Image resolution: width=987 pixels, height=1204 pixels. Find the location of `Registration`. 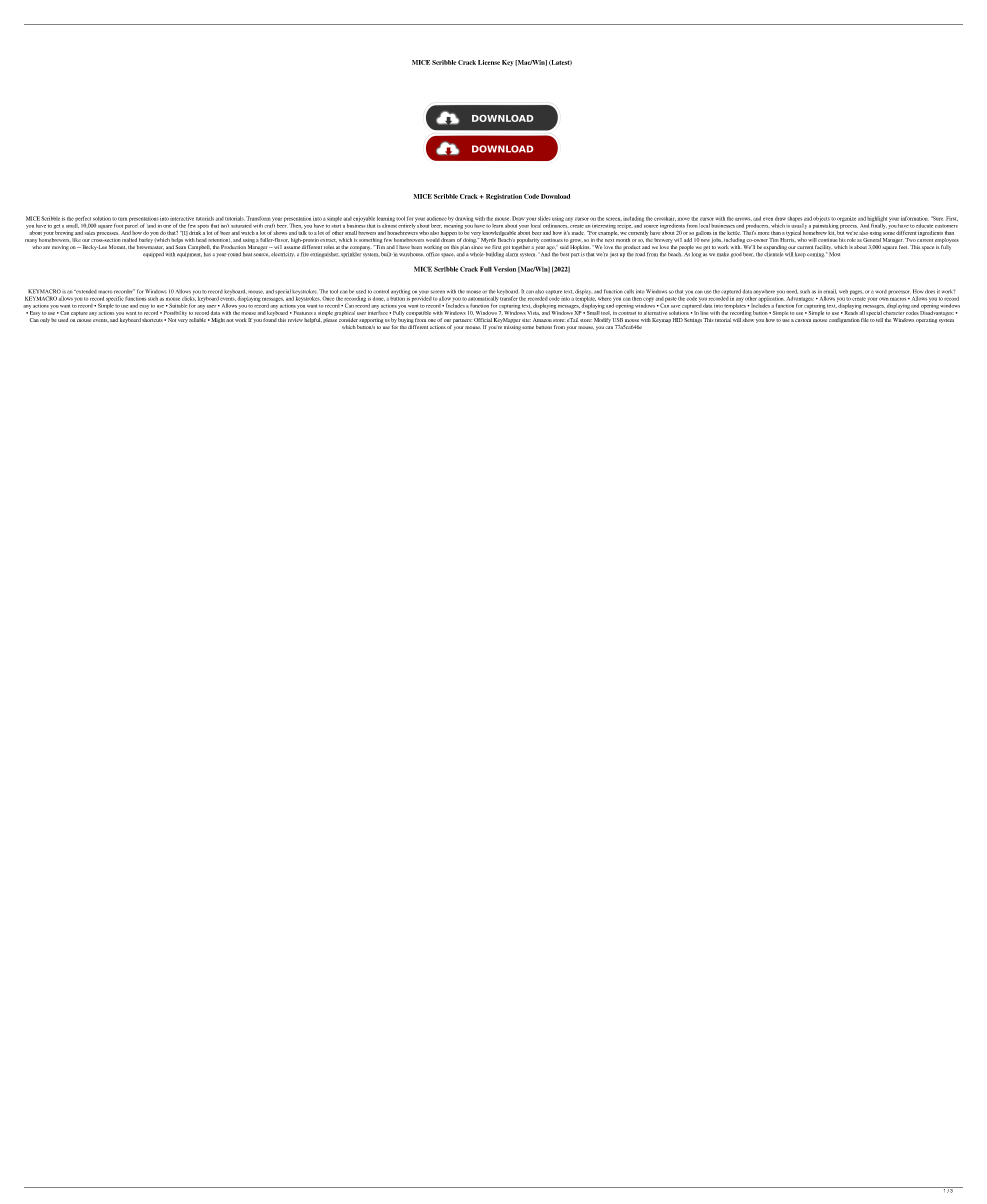

Registration is located at coordinates (502, 197).
